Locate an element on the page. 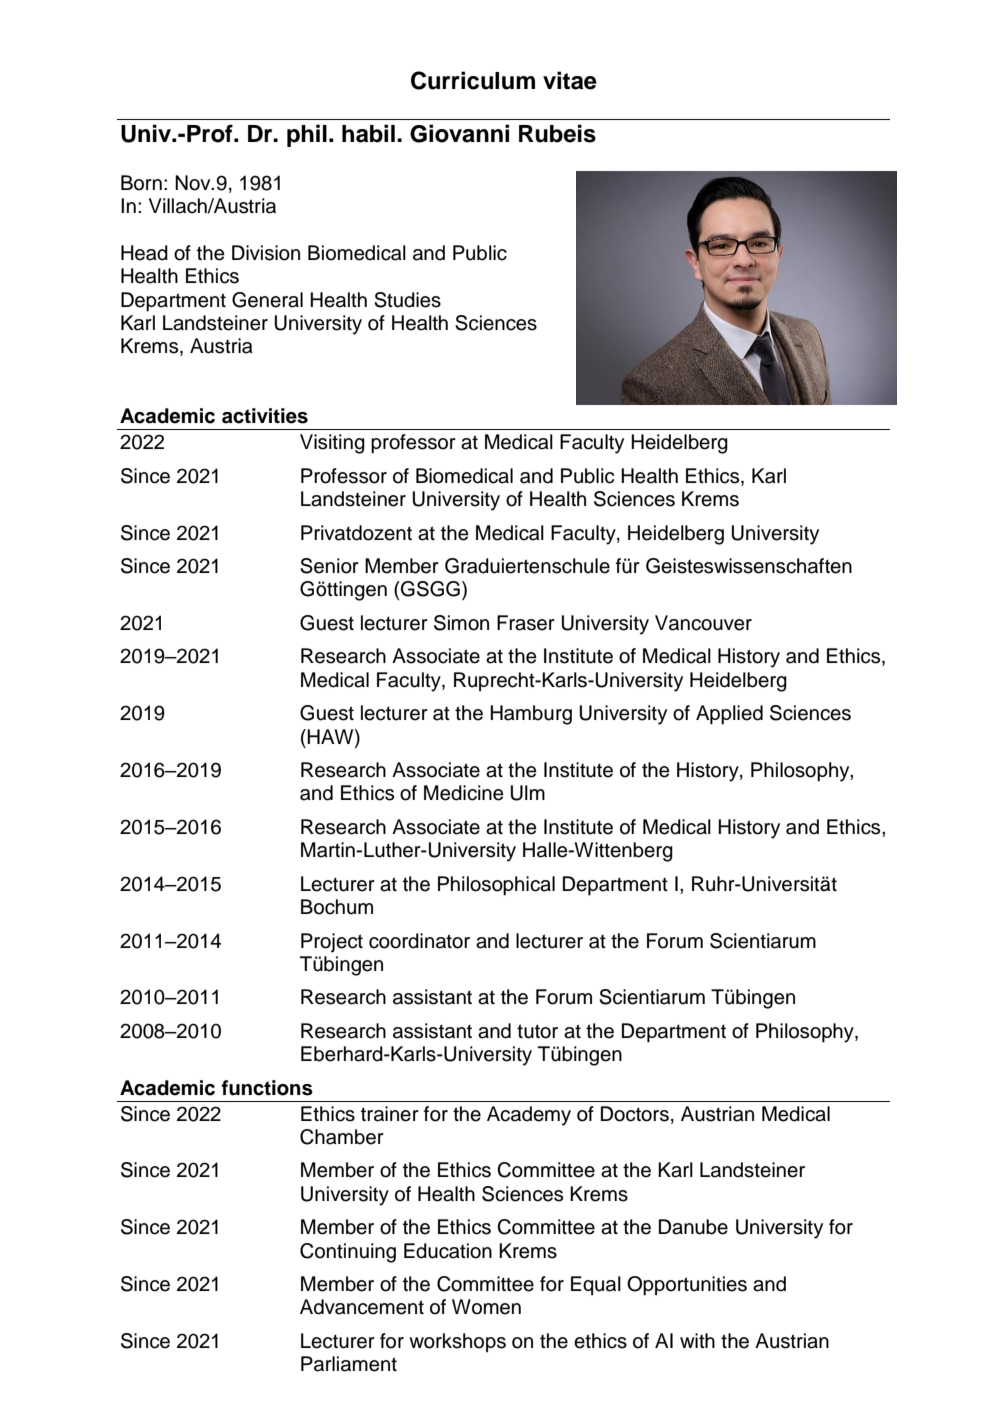 The width and height of the image is (1007, 1424). workshops is located at coordinates (457, 1343).
